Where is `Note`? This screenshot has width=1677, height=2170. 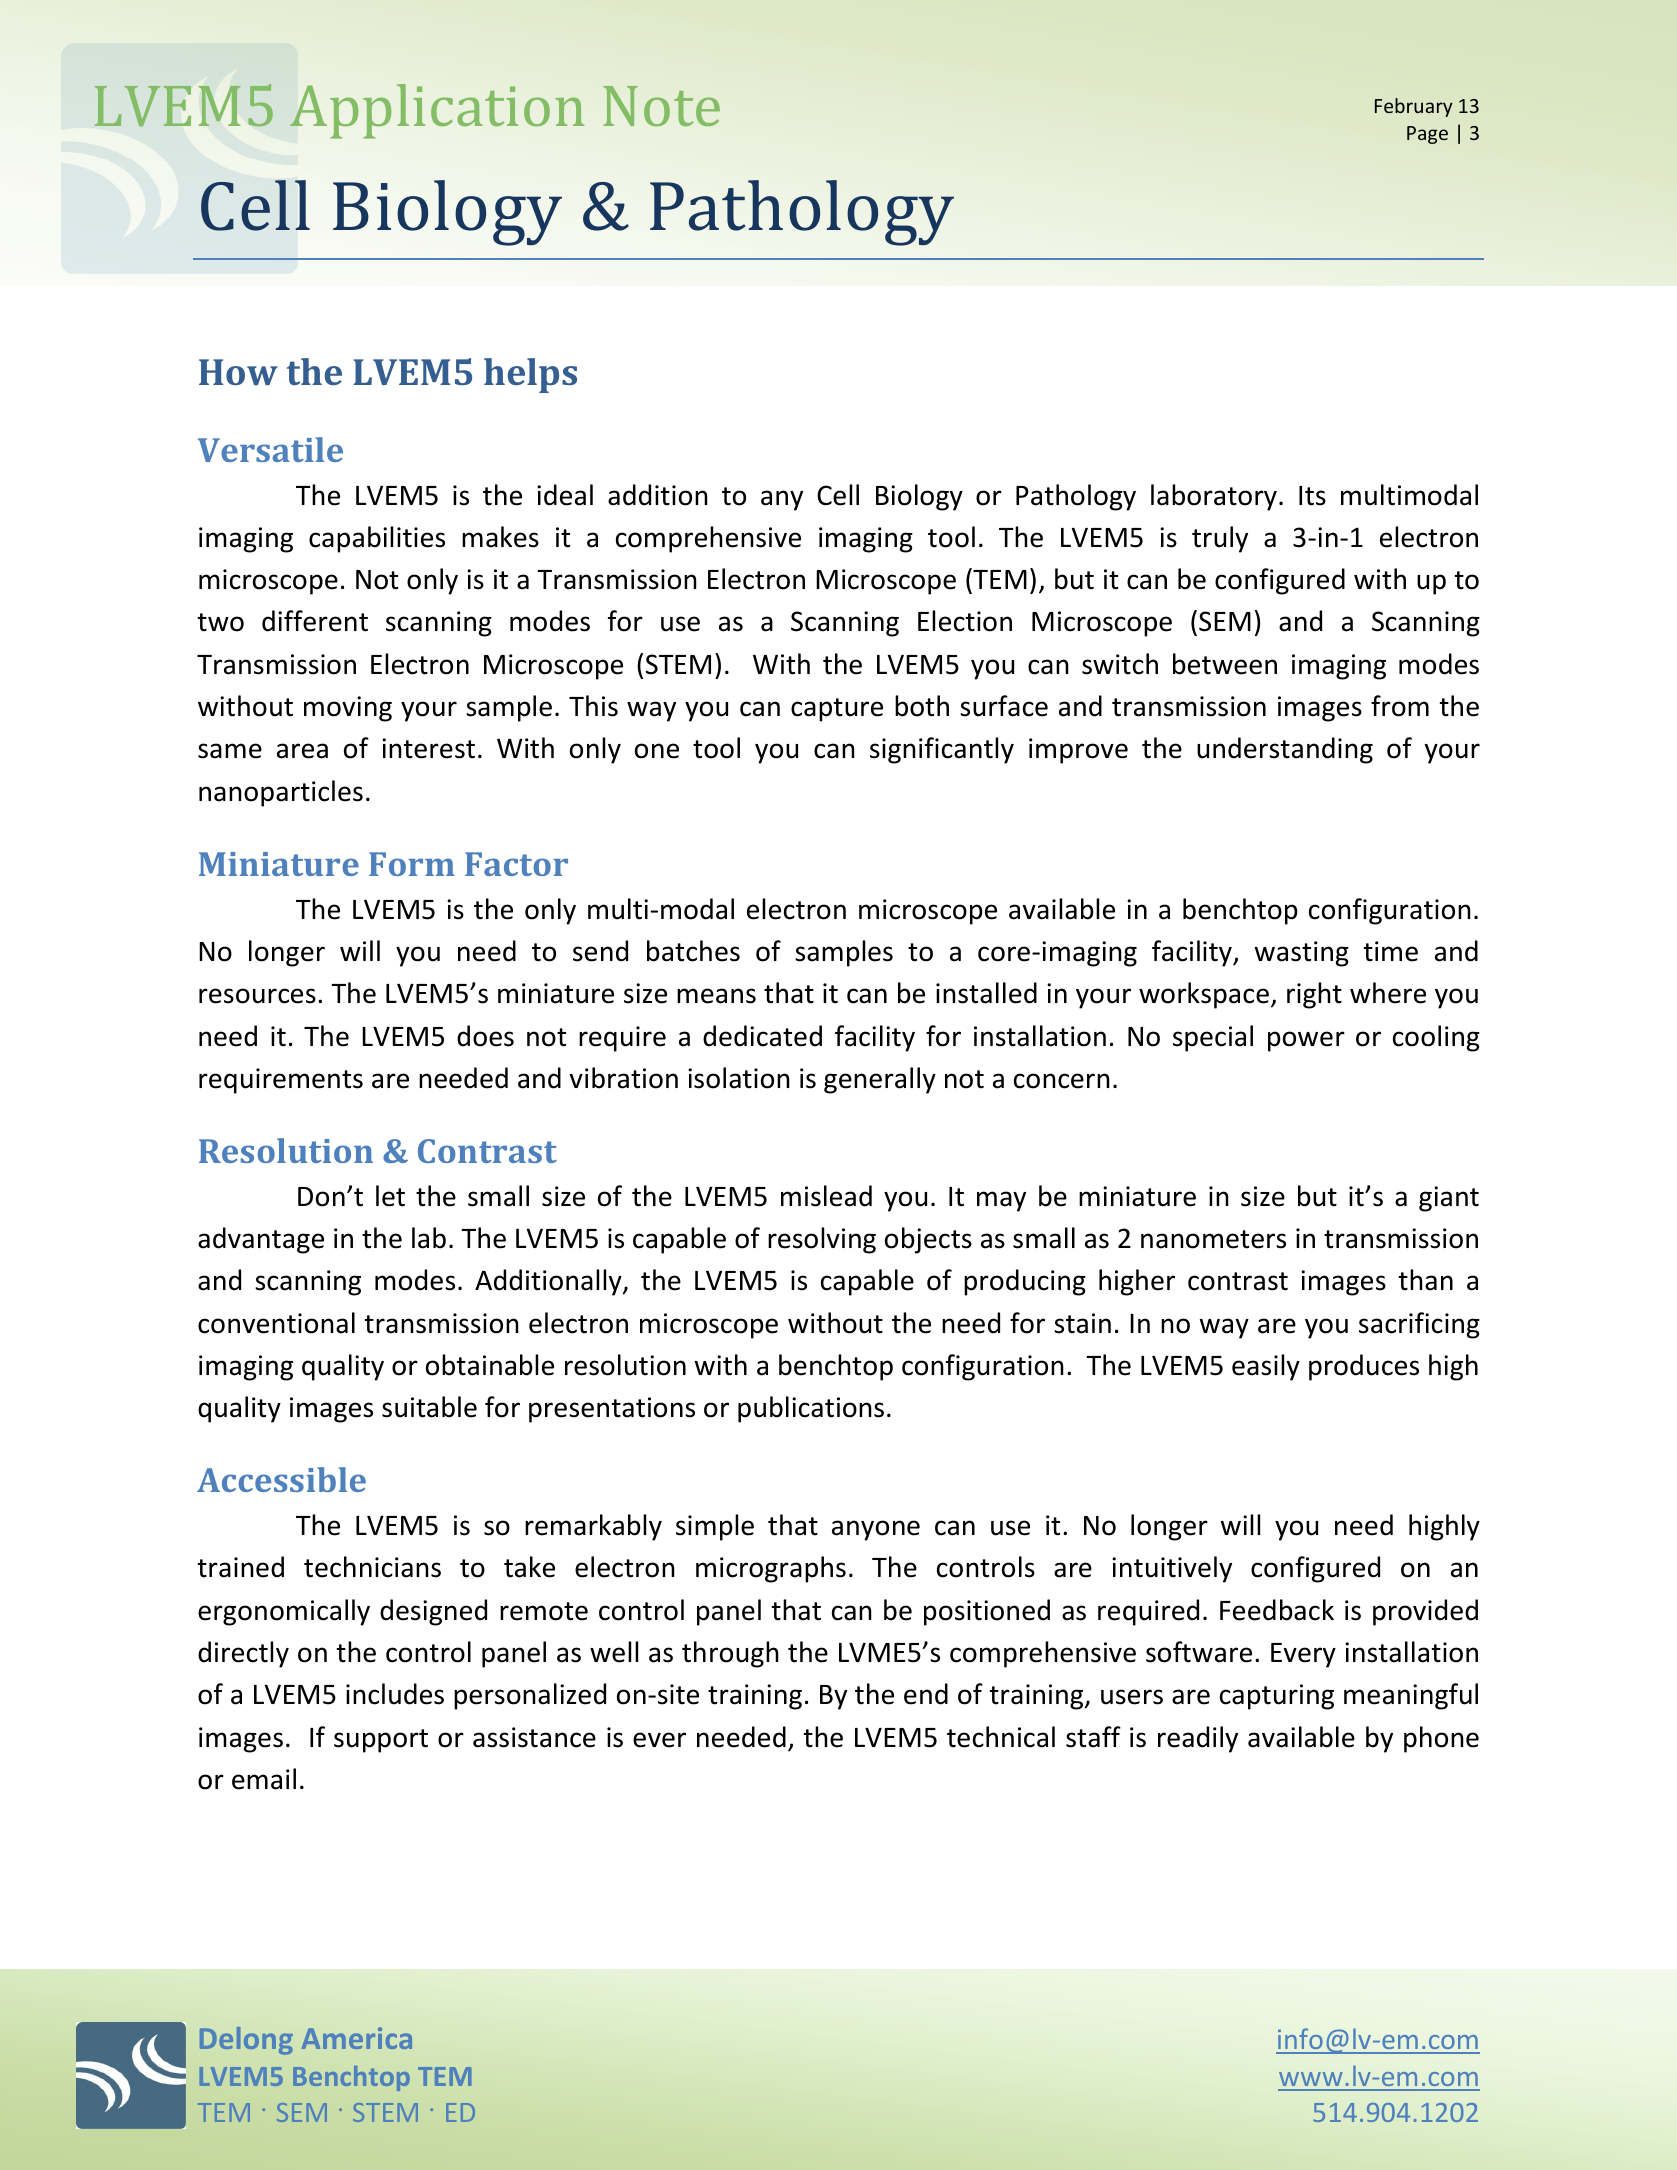 Note is located at coordinates (661, 106).
